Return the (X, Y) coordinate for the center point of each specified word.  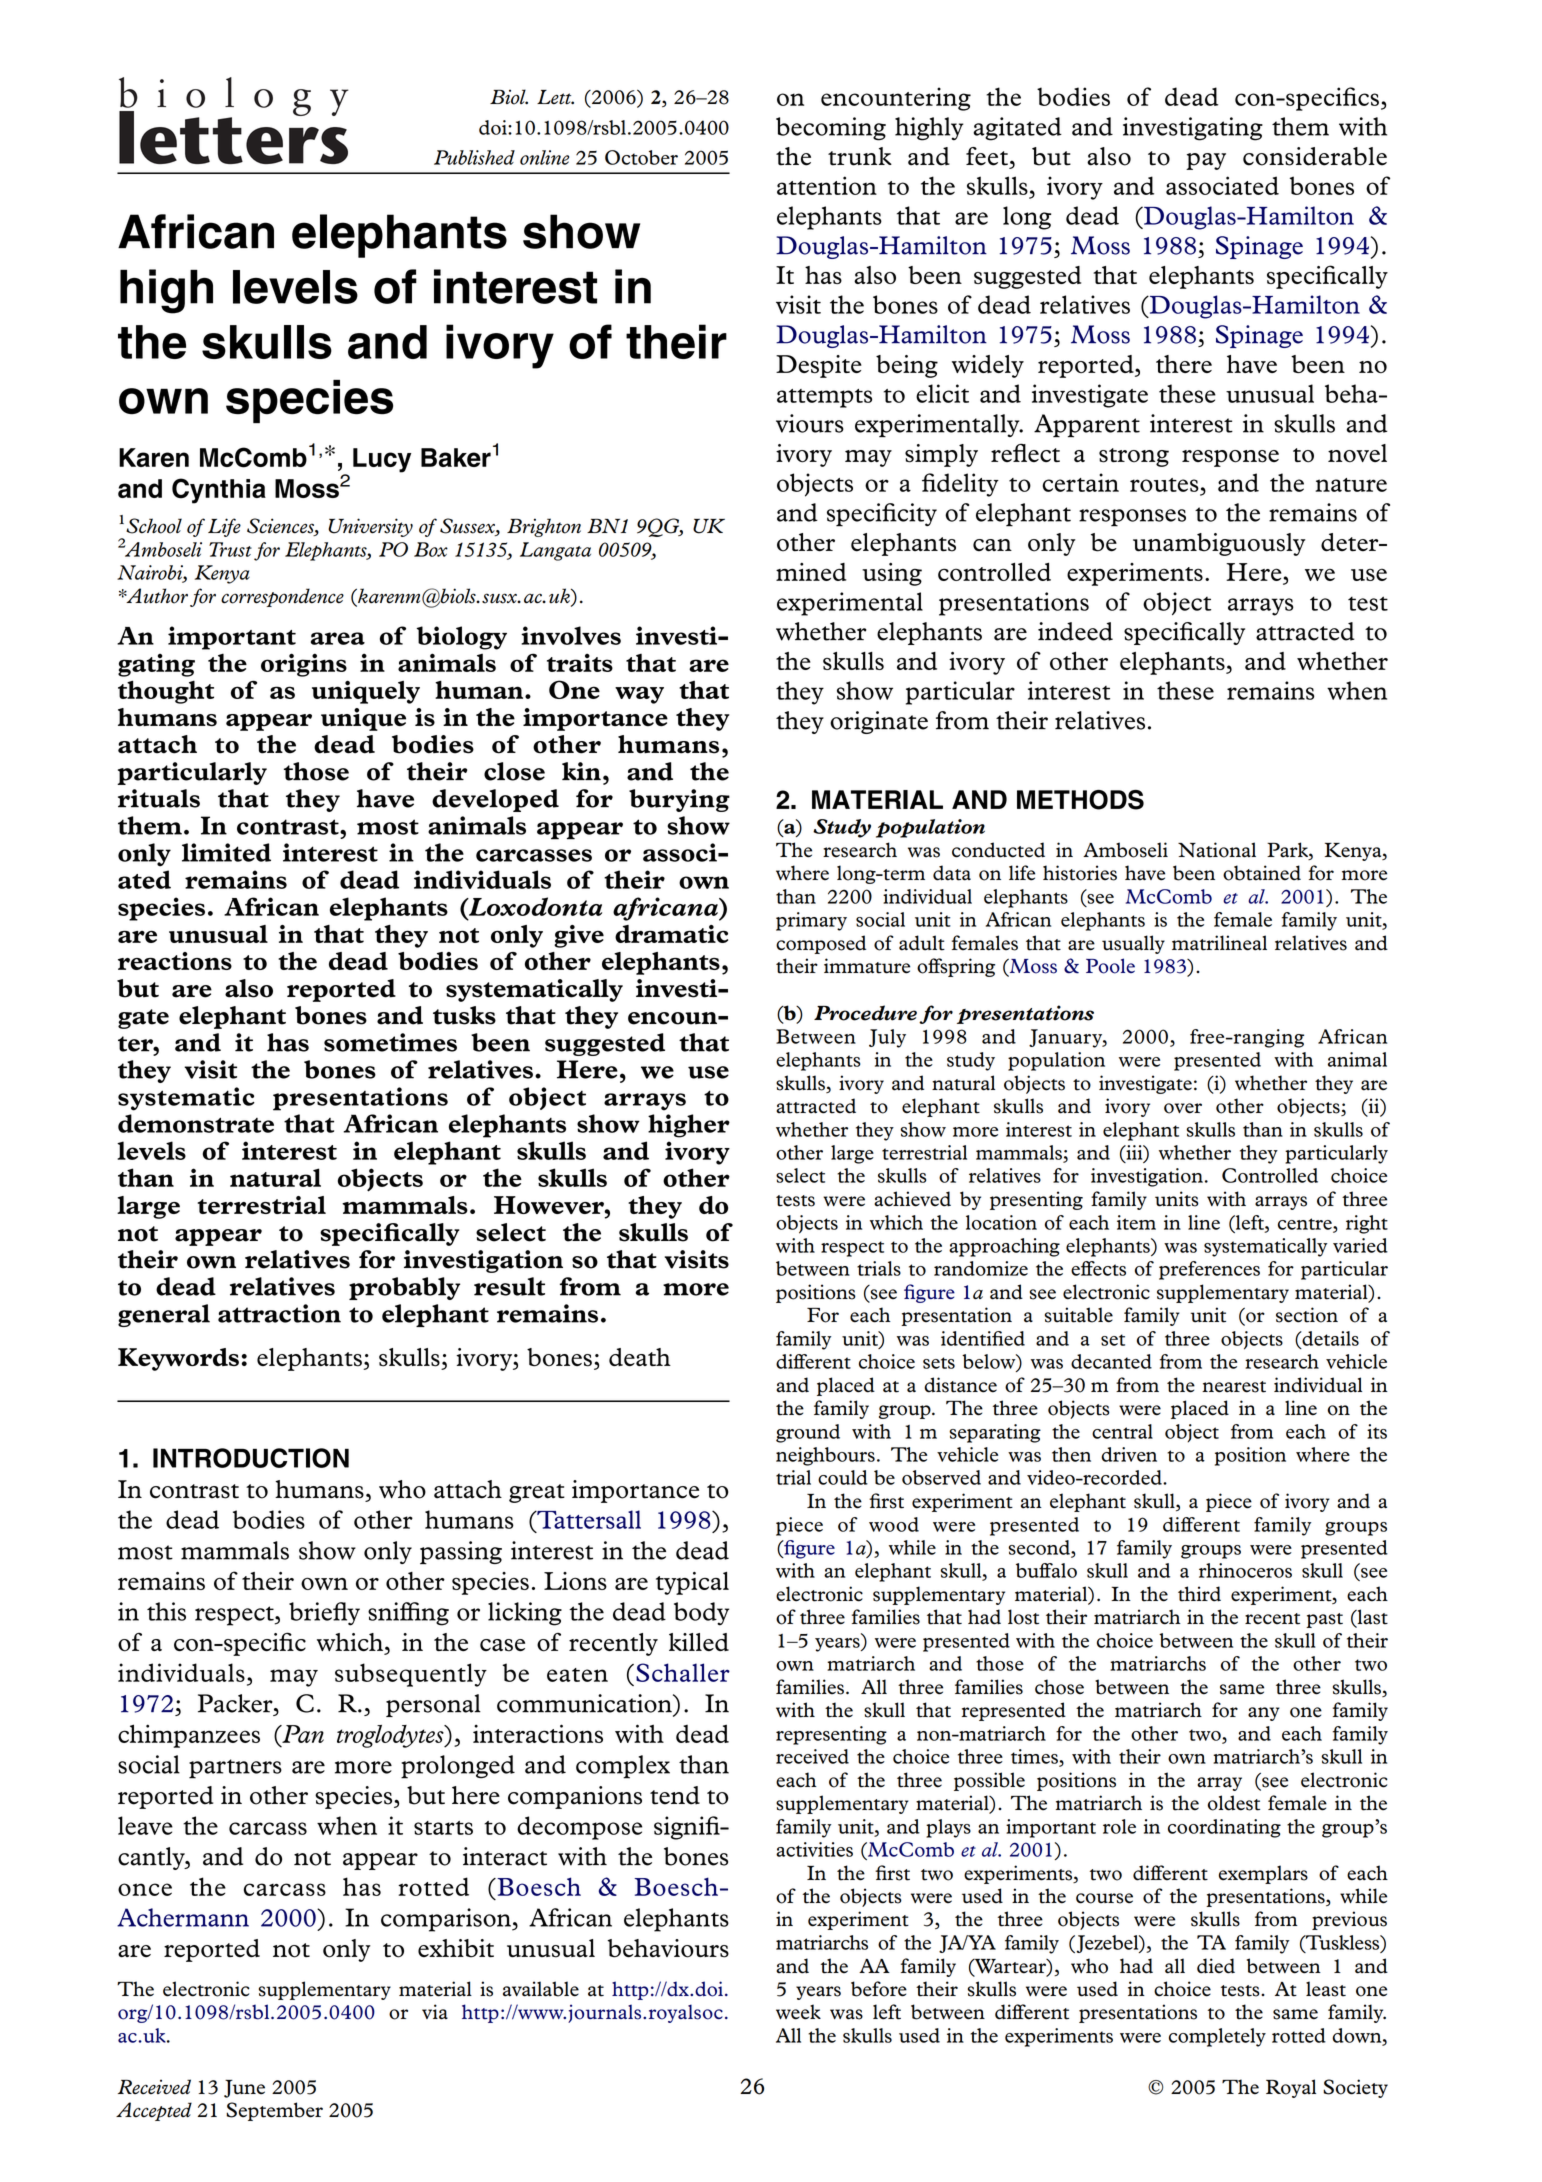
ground (808, 1433)
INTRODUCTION (251, 1458)
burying (679, 800)
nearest (1234, 1387)
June (244, 2089)
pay (1206, 161)
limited (226, 852)
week (798, 2012)
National (1217, 850)
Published (474, 157)
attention (827, 185)
